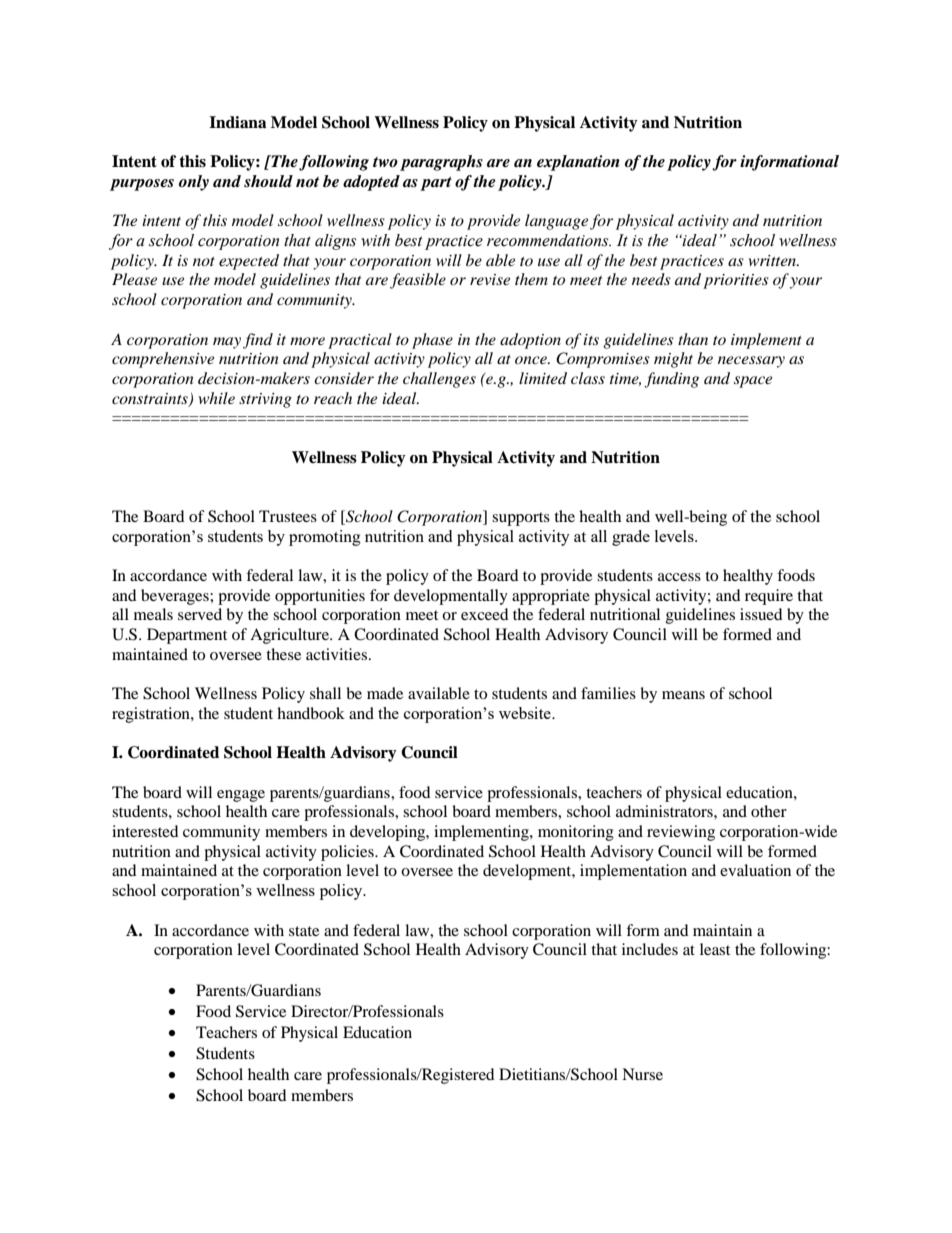  What do you see at coordinates (642, 1074) in the page?
I see `Nurse` at bounding box center [642, 1074].
